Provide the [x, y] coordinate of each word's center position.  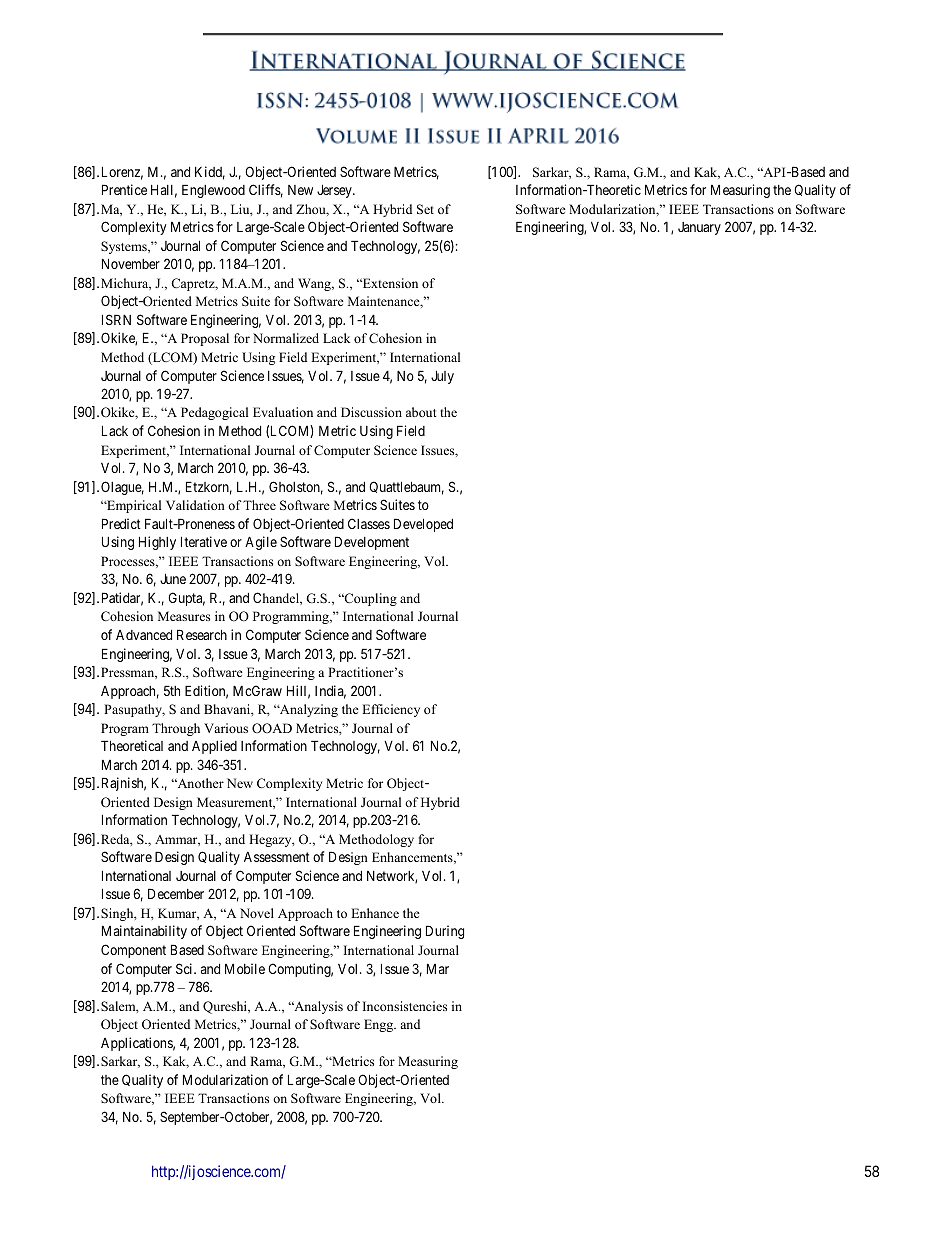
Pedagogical [214, 413]
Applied [214, 747]
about [421, 412]
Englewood [213, 191]
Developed [423, 525]
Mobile [245, 968]
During [445, 932]
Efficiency [391, 710]
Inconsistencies [405, 1006]
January [699, 228]
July [442, 377]
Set [425, 209]
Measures [184, 616]
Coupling [370, 599]
